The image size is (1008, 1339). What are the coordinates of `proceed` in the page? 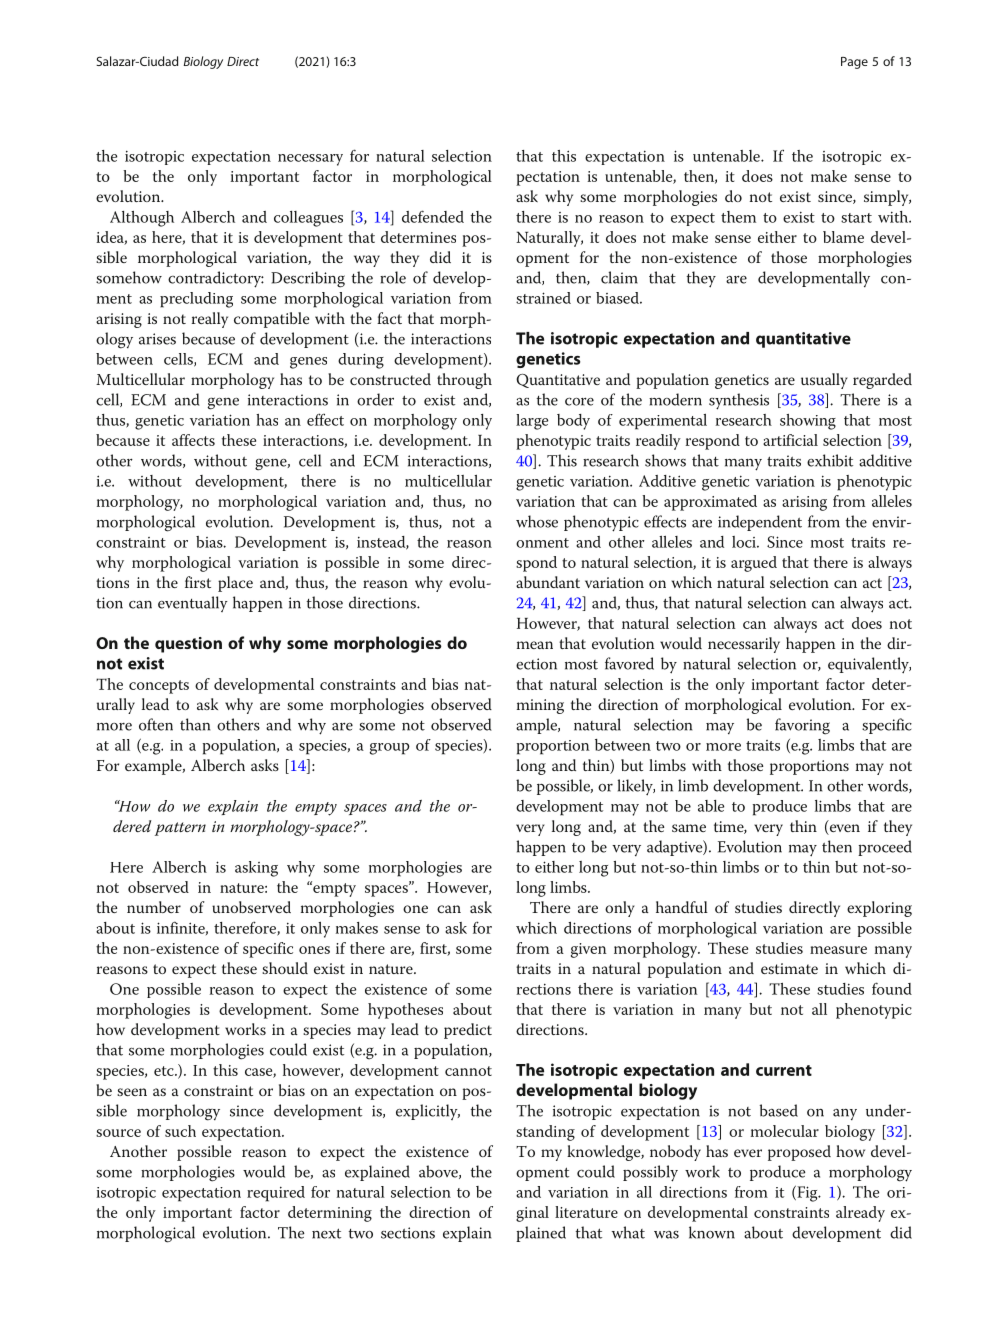 It's located at (885, 848).
